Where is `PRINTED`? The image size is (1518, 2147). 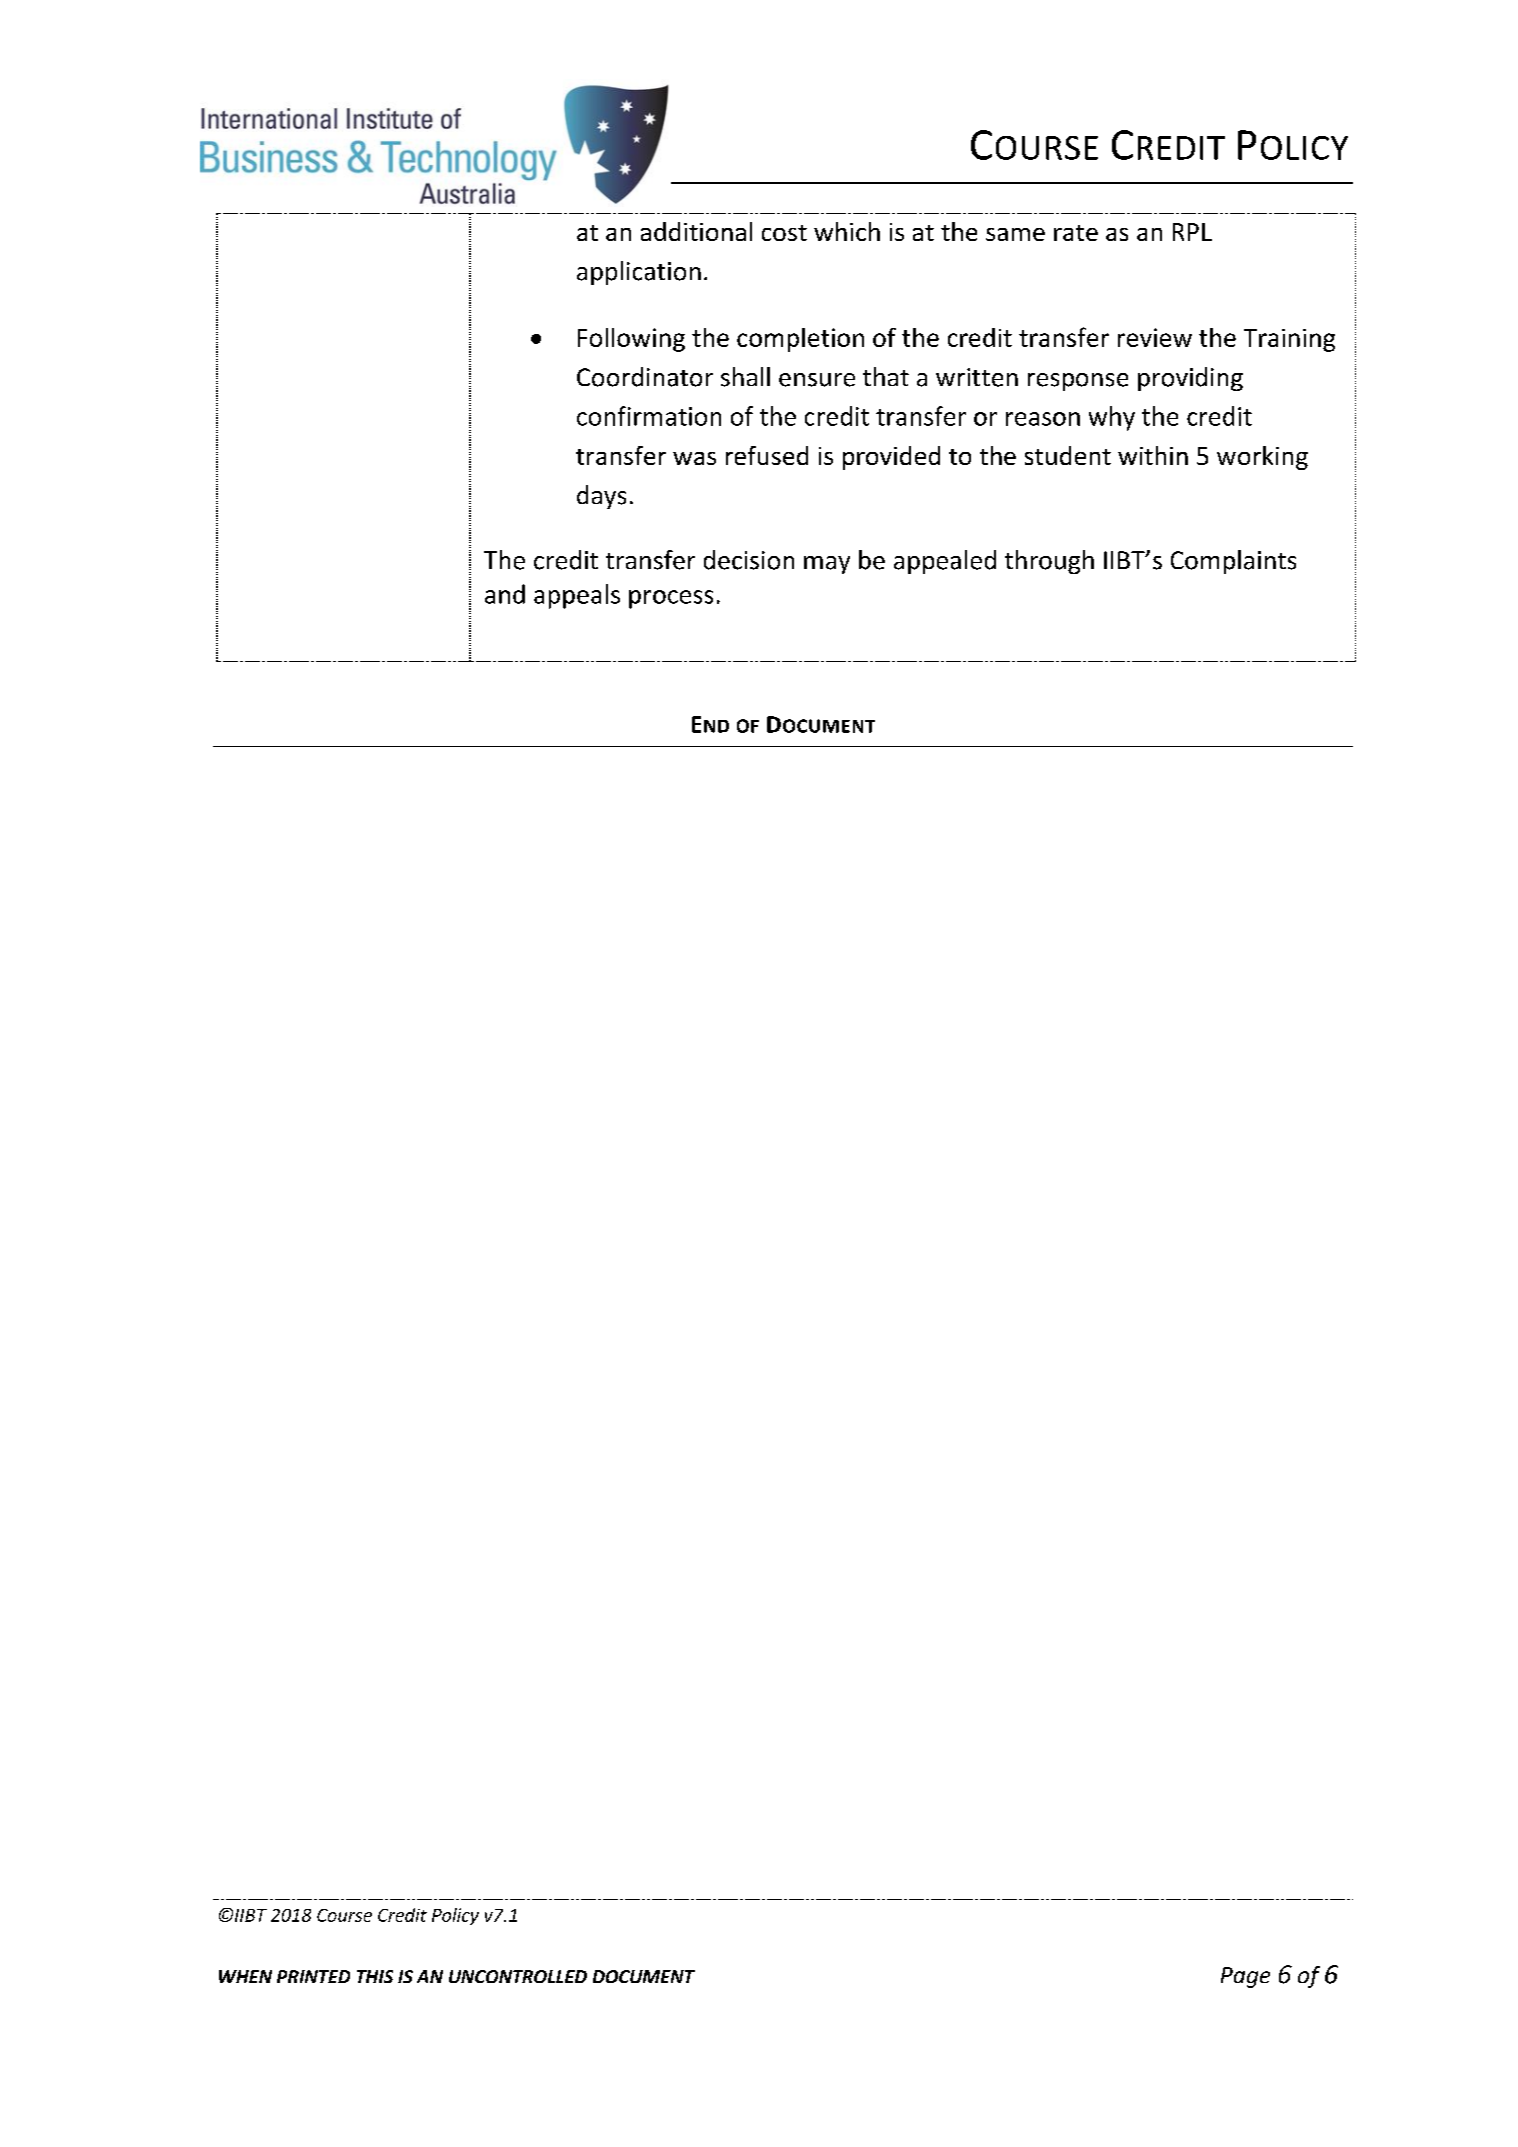 PRINTED is located at coordinates (313, 1976).
